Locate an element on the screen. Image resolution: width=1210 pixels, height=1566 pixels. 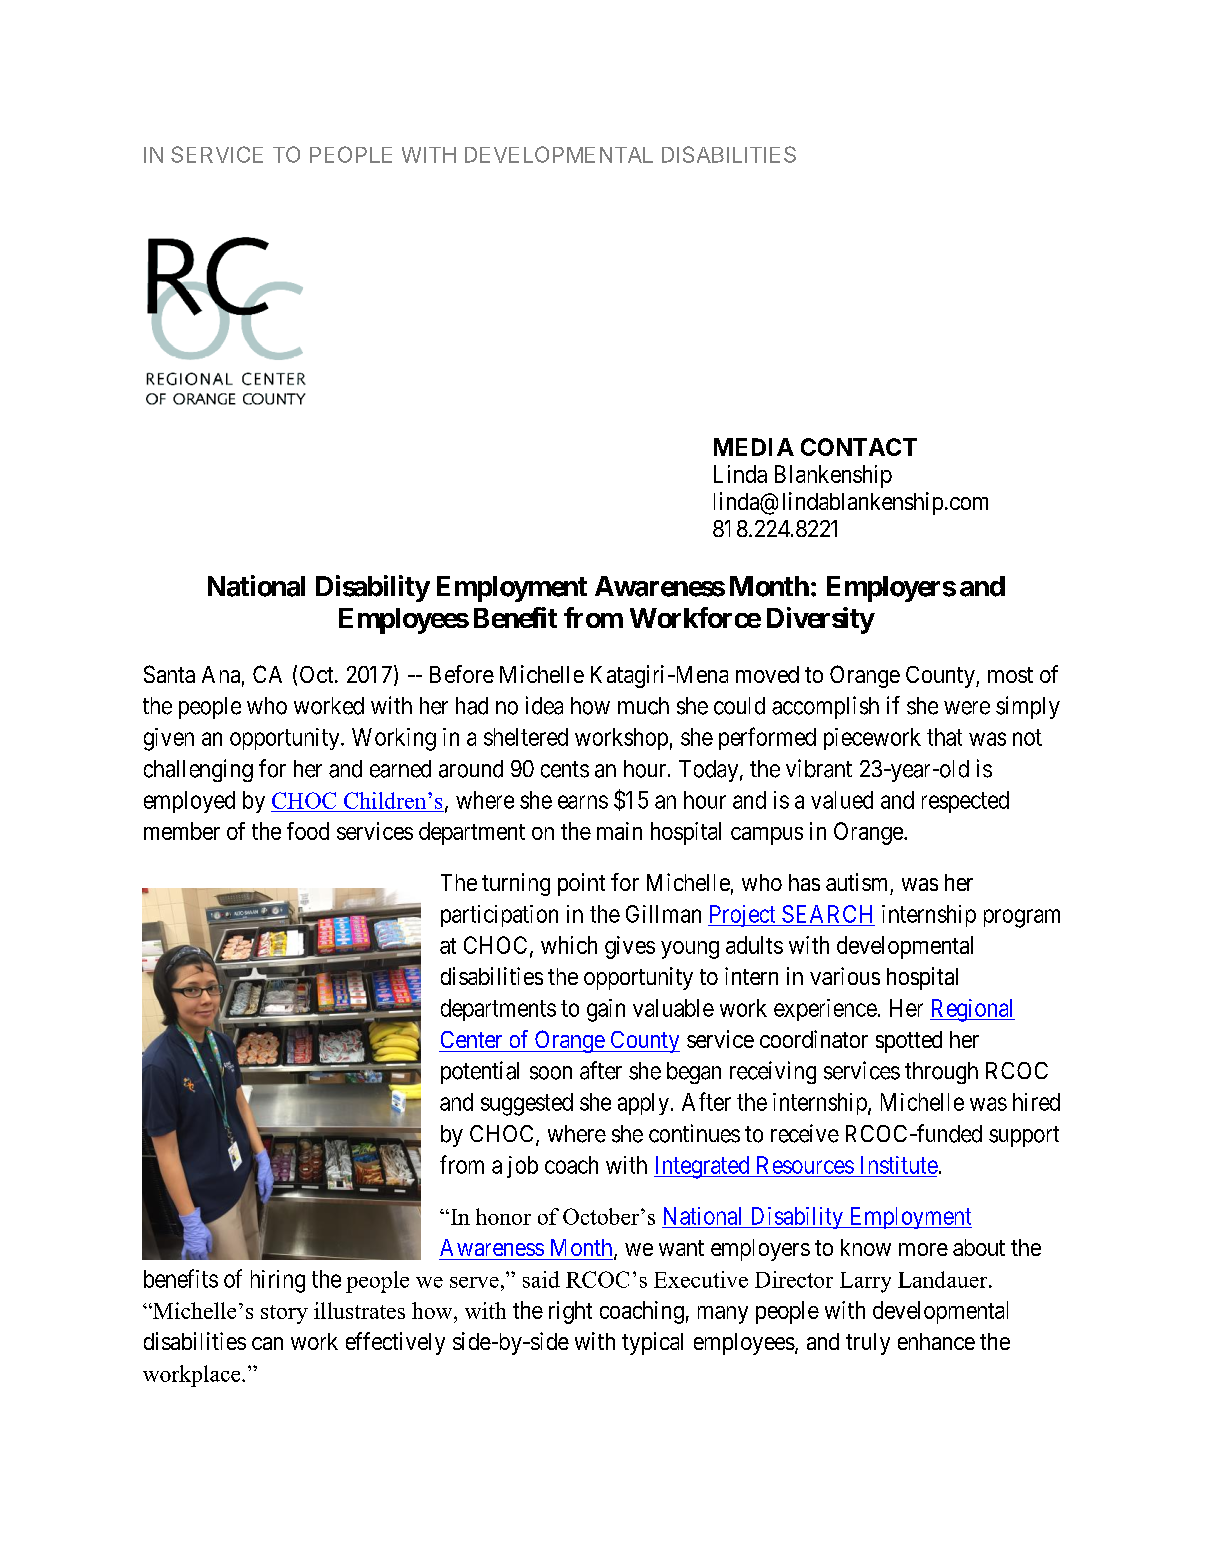
Center is located at coordinates (471, 1039).
